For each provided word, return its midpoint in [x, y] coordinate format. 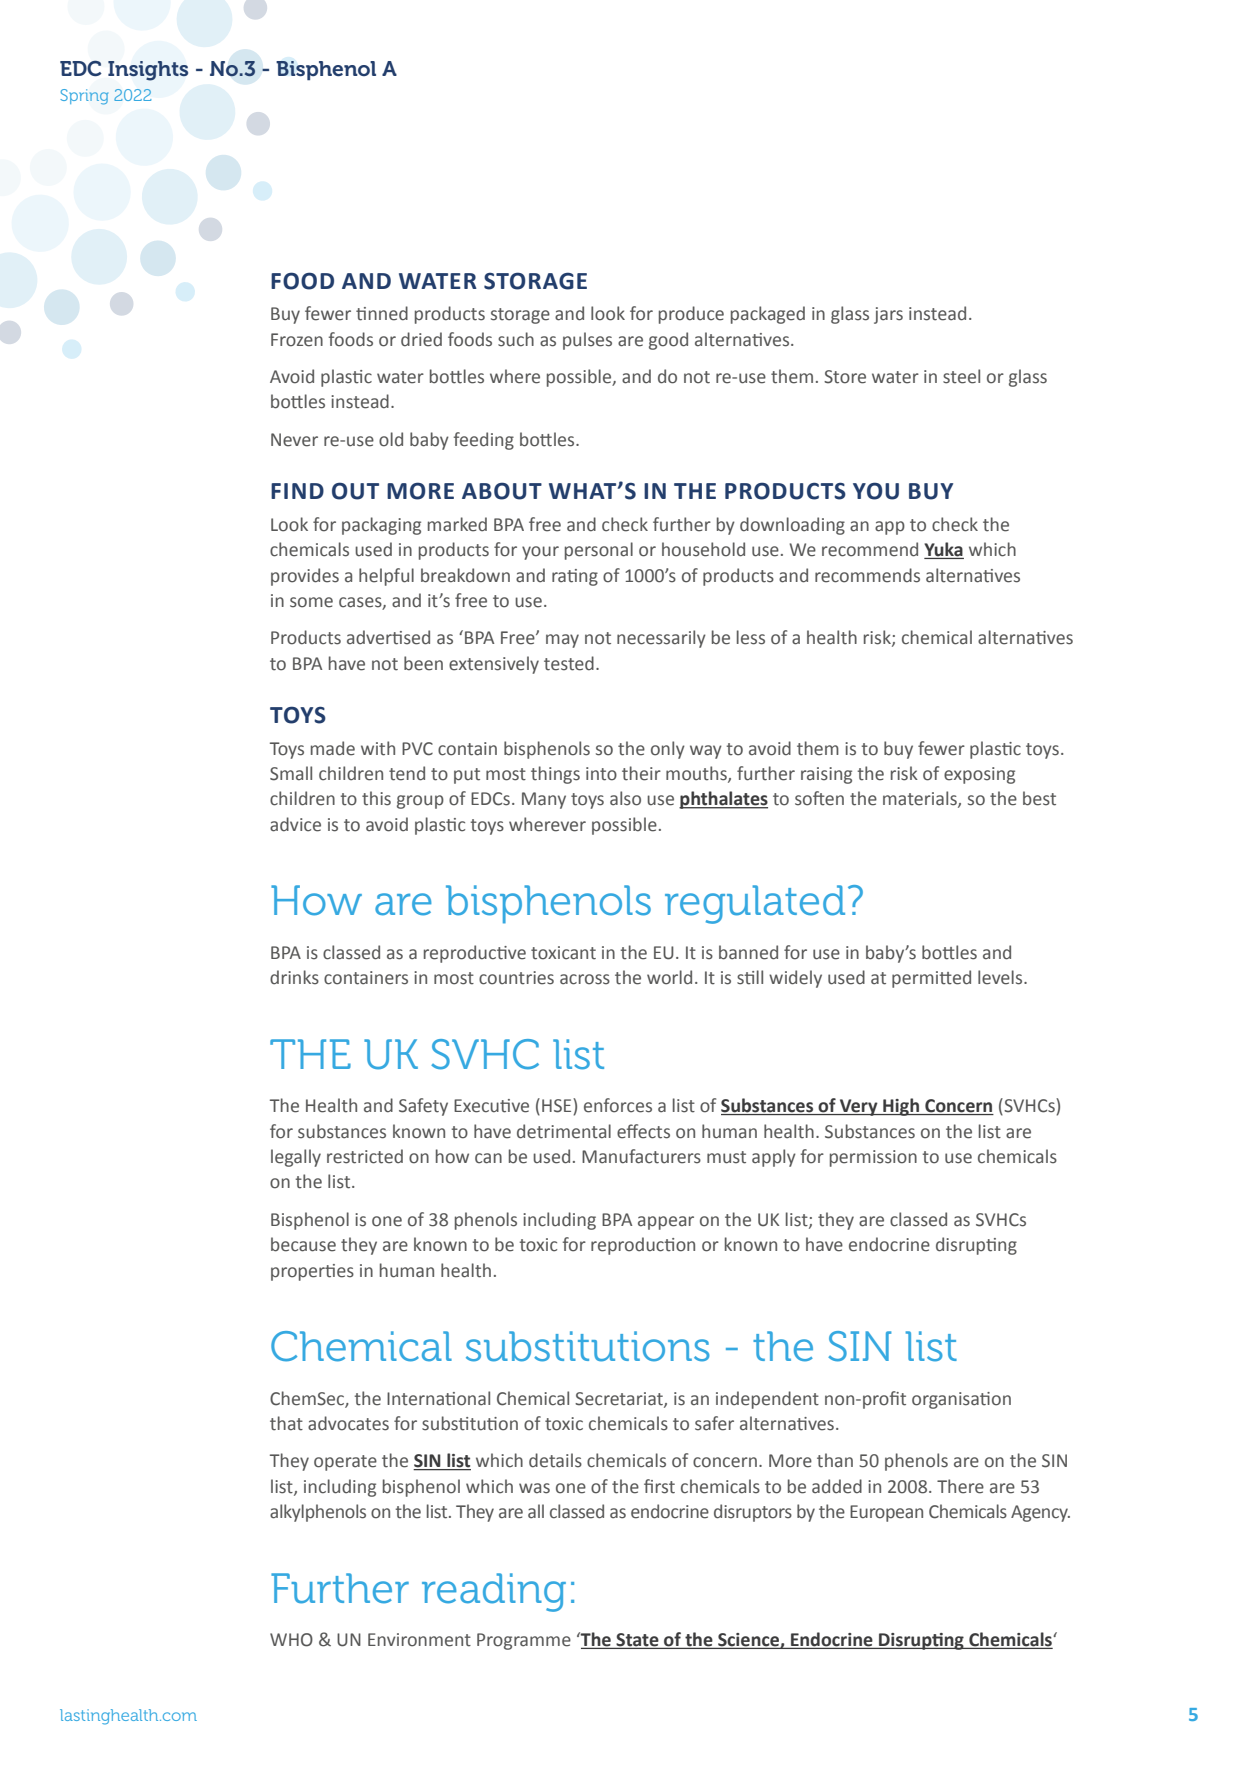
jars [888, 315]
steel [961, 376]
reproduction [643, 1246]
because [303, 1244]
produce [691, 315]
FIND [297, 491]
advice [295, 824]
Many [544, 800]
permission [873, 1158]
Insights [148, 71]
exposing [979, 775]
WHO [291, 1640]
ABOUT [502, 491]
